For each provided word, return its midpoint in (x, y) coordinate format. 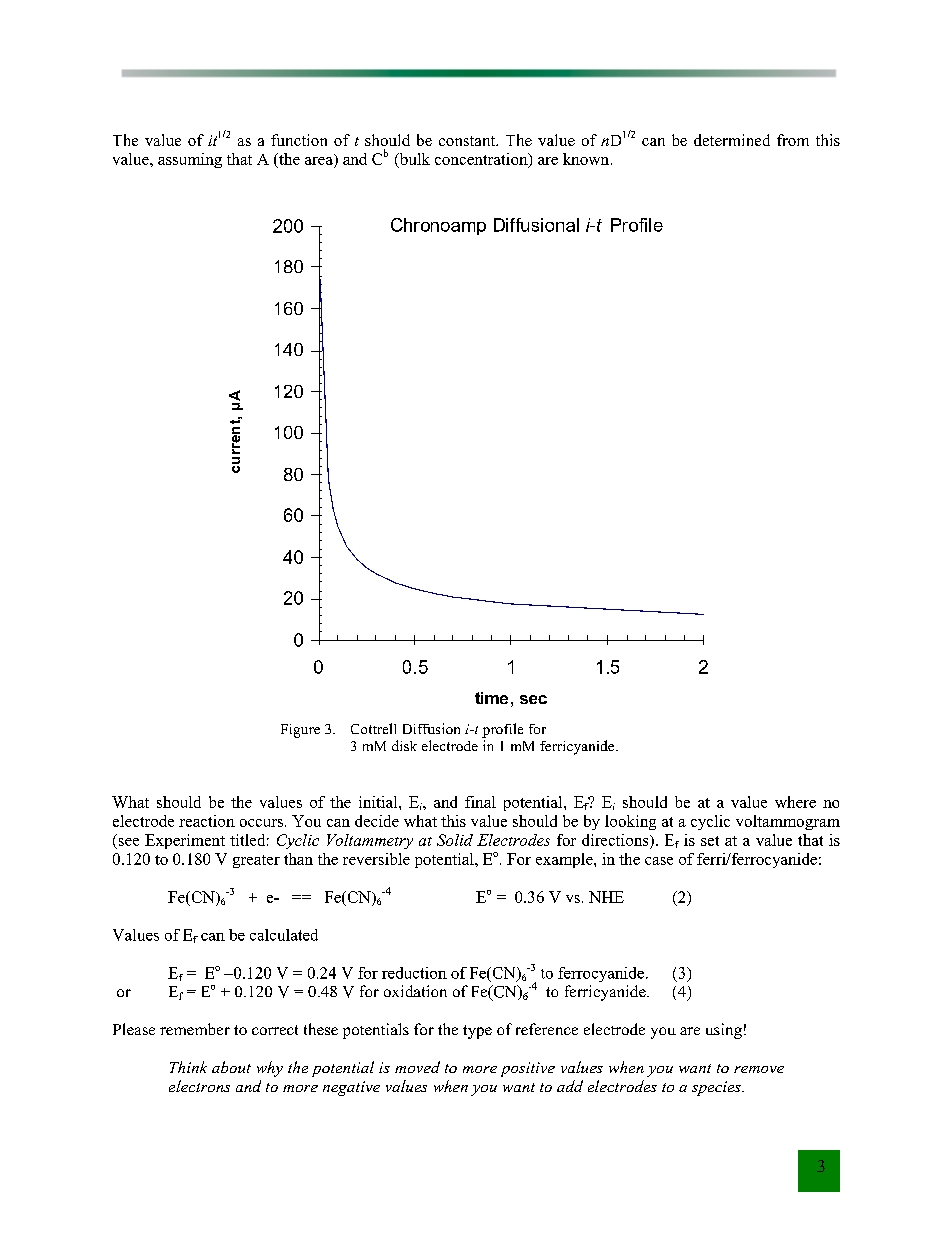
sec (533, 699)
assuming (190, 160)
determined (732, 140)
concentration (482, 160)
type (477, 1032)
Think (188, 1067)
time (491, 698)
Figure (300, 731)
